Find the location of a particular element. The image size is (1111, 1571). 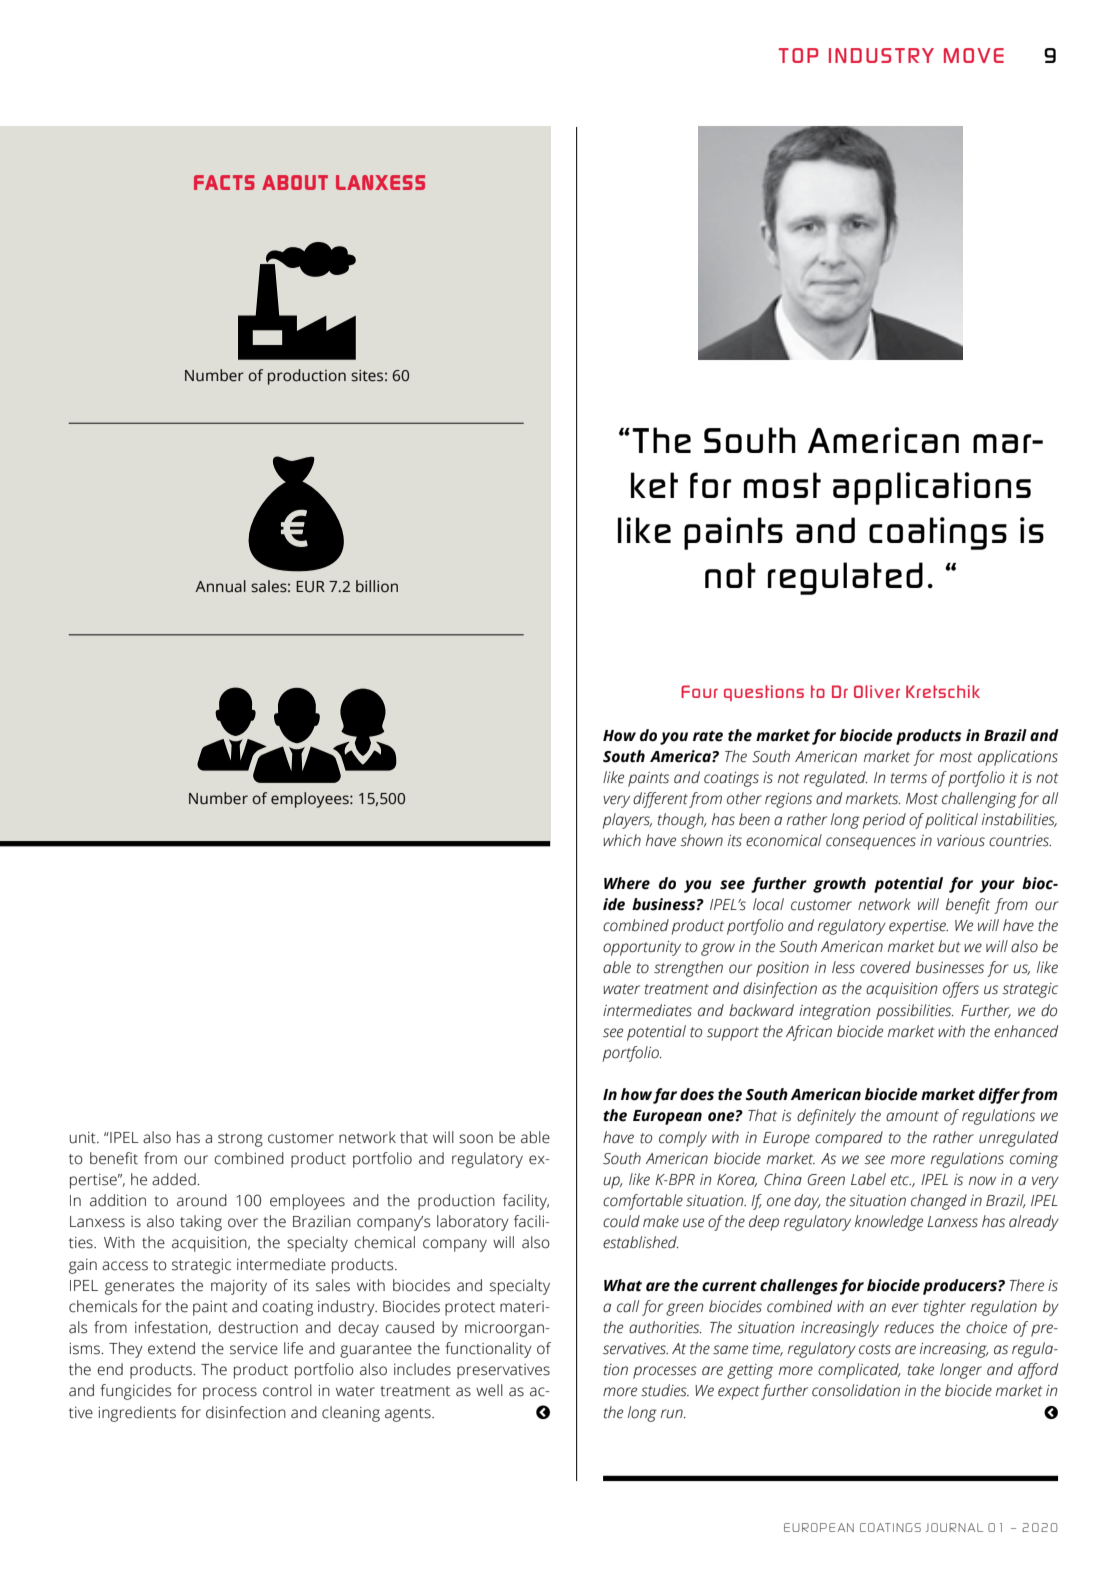

Four is located at coordinates (699, 691).
